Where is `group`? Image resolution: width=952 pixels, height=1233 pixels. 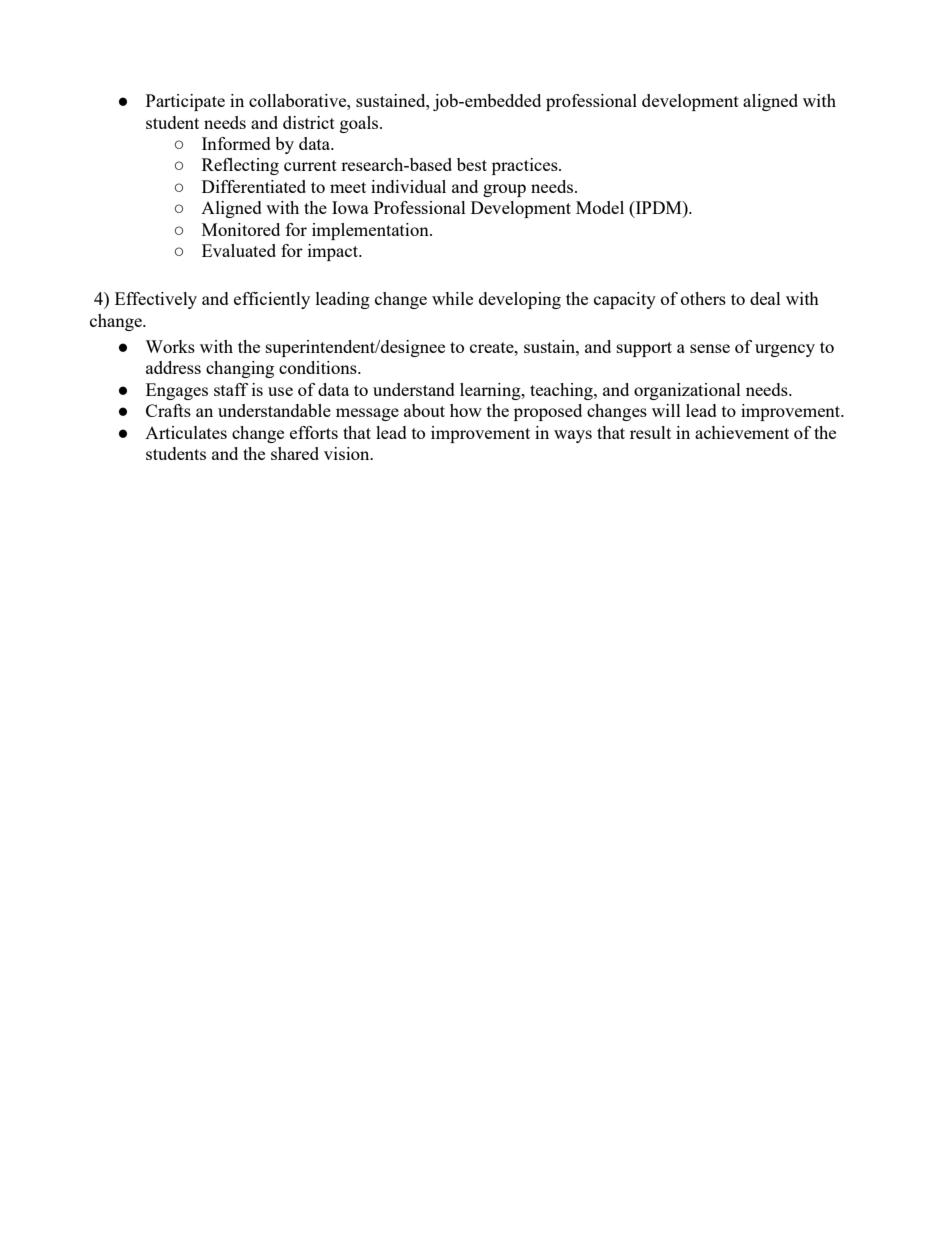 group is located at coordinates (504, 190).
